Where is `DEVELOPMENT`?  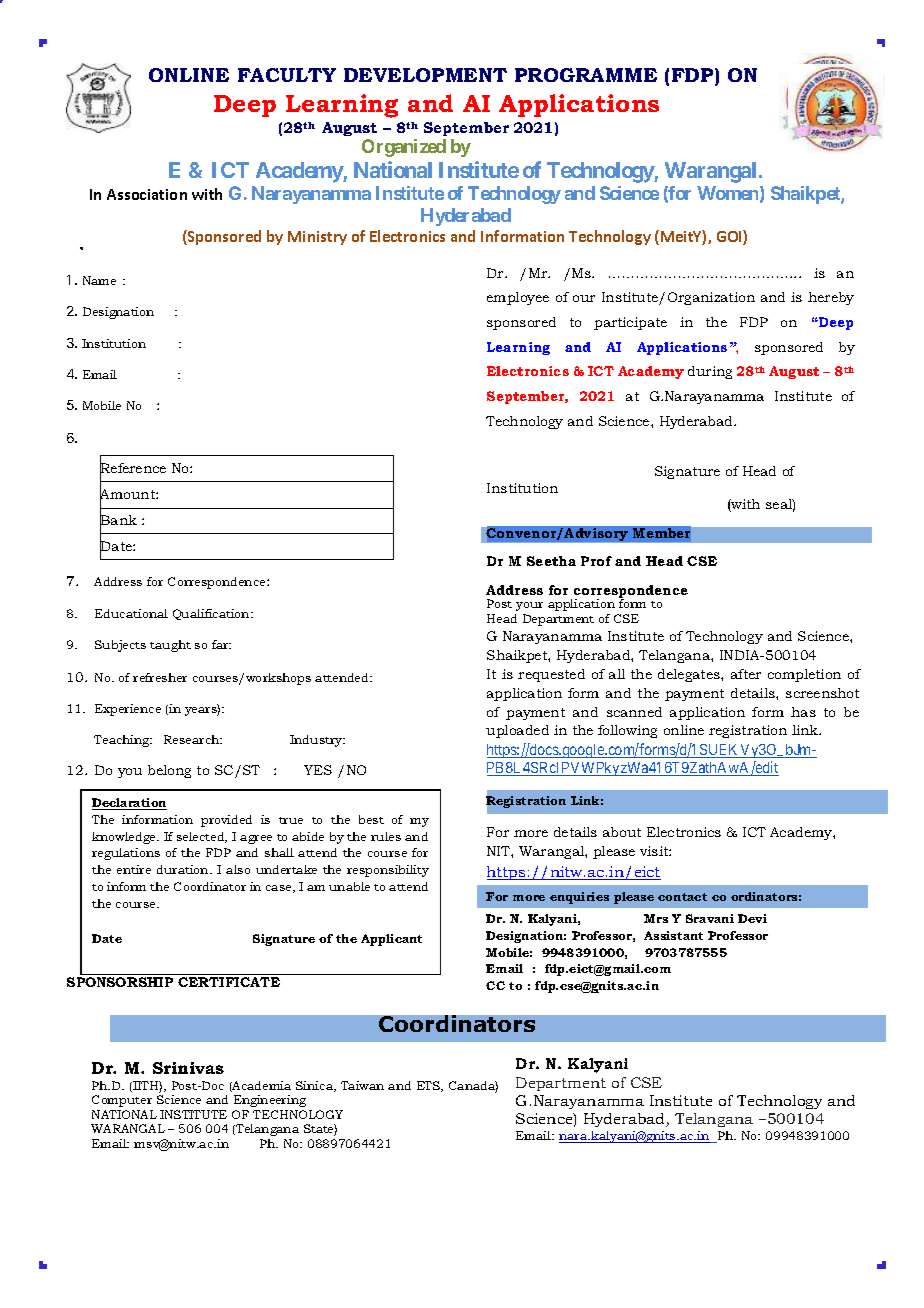
DEVELOPMENT is located at coordinates (425, 75).
